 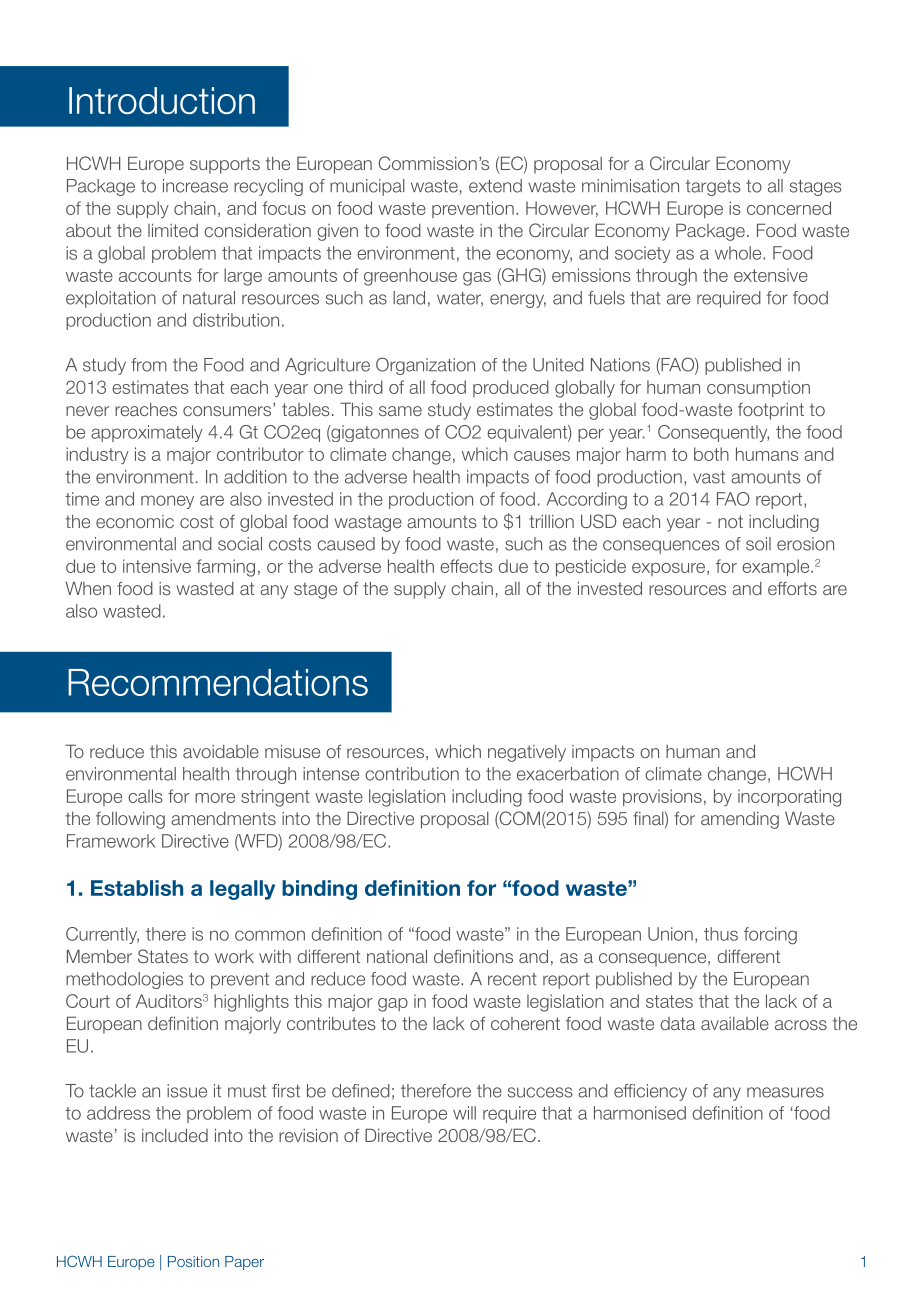 I want to click on contribution, so click(x=412, y=774).
